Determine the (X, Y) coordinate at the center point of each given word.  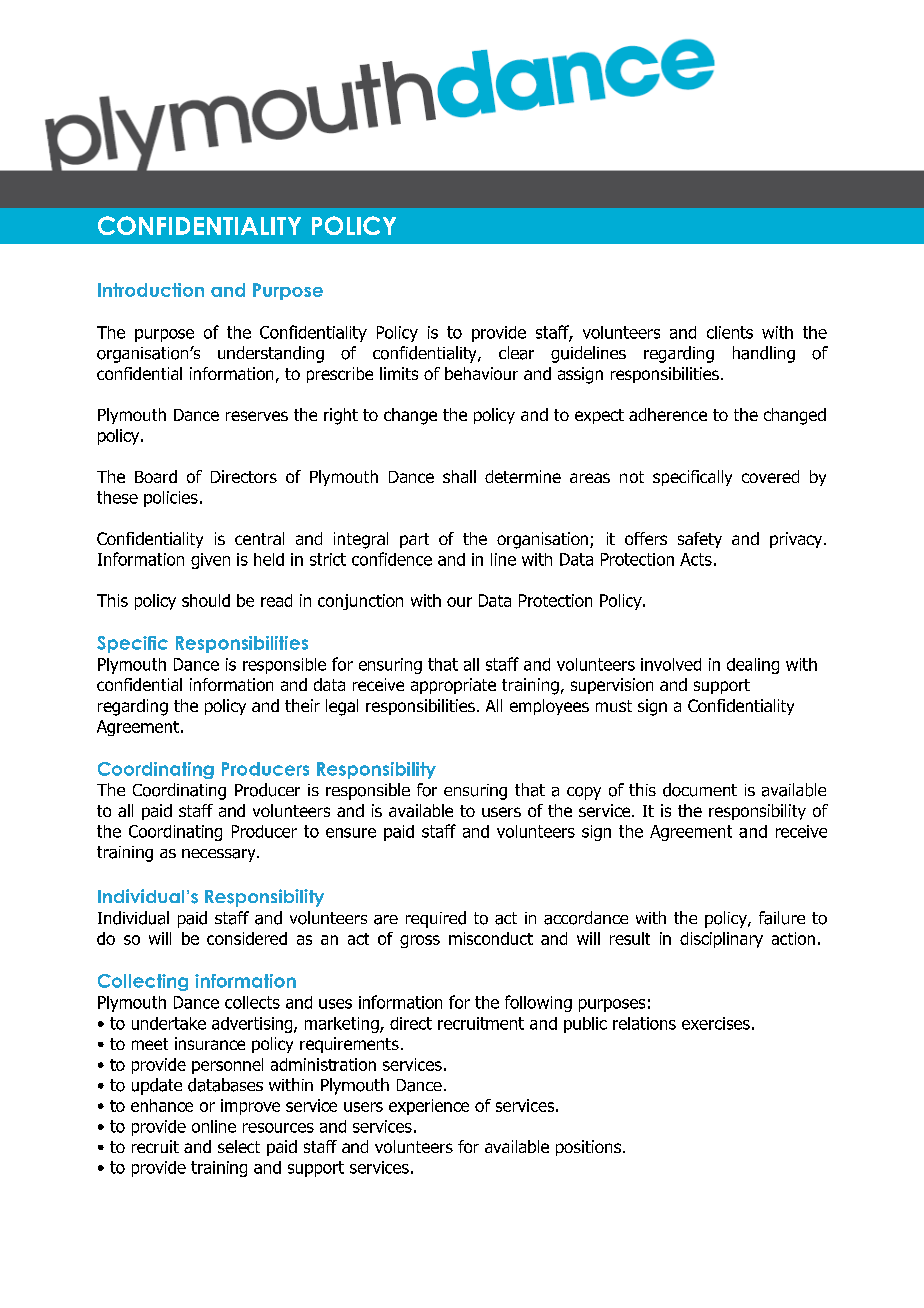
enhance (162, 1105)
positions (588, 1148)
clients (730, 332)
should (206, 600)
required (436, 919)
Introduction (151, 290)
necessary (220, 855)
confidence (392, 559)
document (700, 790)
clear (516, 353)
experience (429, 1107)
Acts (696, 559)
